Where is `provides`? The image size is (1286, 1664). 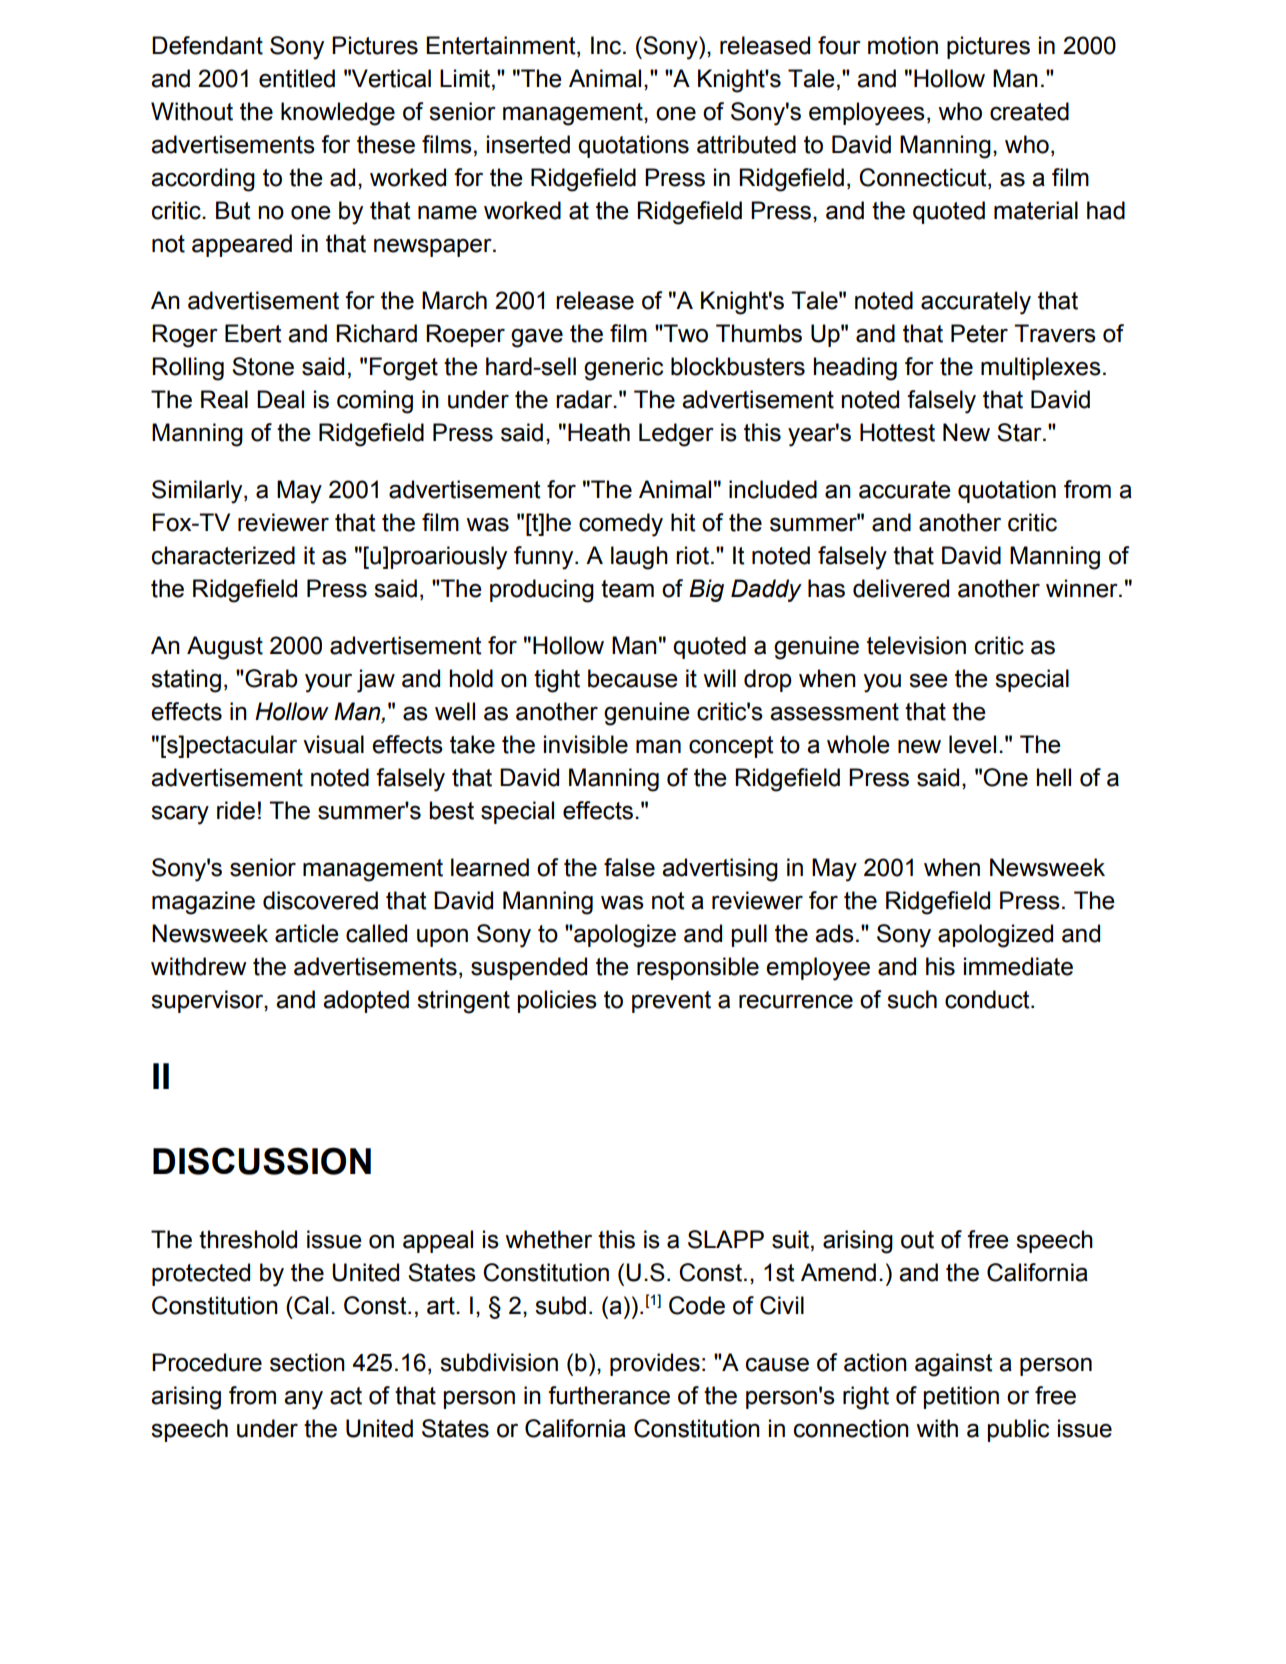
provides is located at coordinates (655, 1364).
